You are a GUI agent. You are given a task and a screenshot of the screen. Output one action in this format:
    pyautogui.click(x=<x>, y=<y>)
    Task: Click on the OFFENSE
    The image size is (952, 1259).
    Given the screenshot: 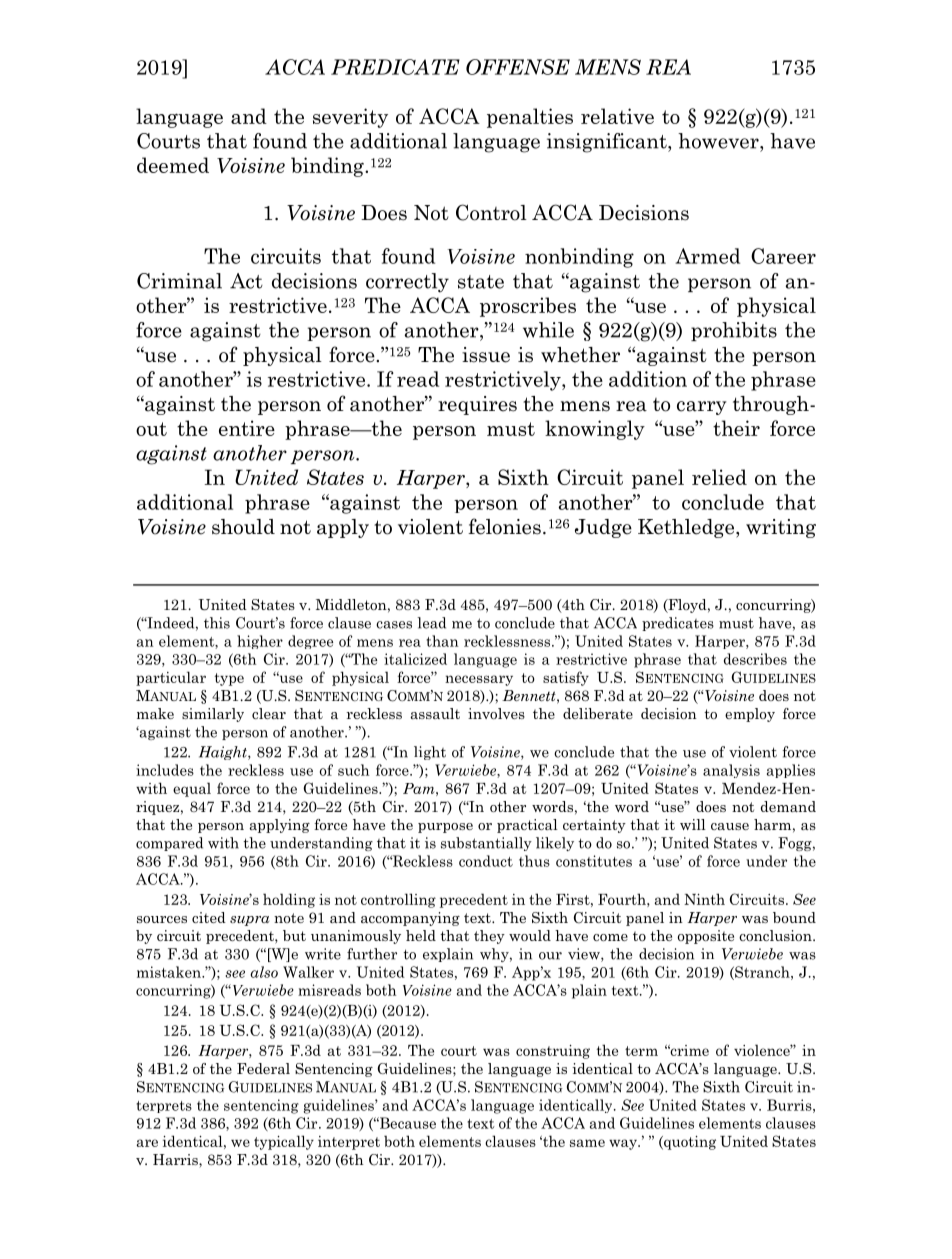 What is the action you would take?
    pyautogui.click(x=518, y=67)
